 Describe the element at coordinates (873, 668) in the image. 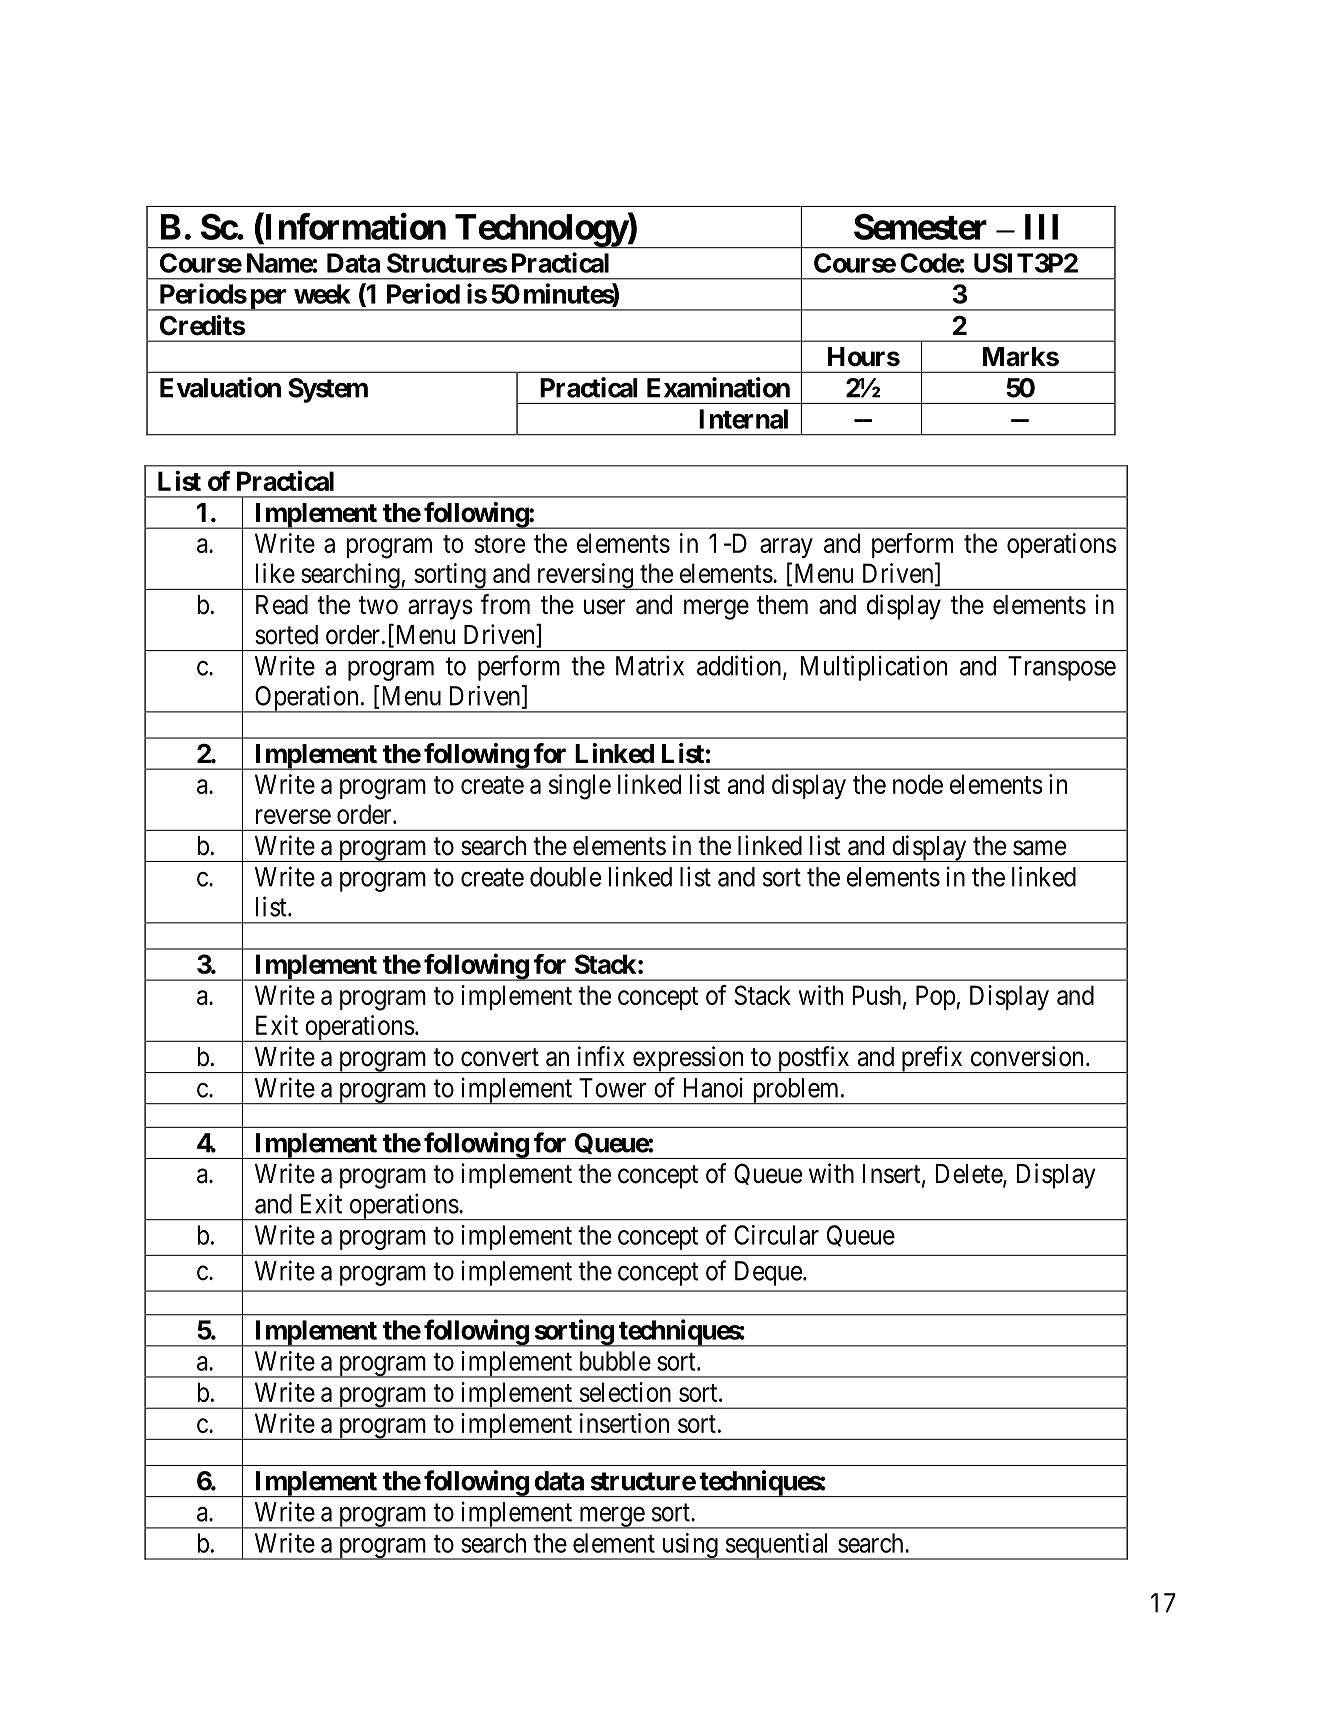

I see `Multiplication` at that location.
